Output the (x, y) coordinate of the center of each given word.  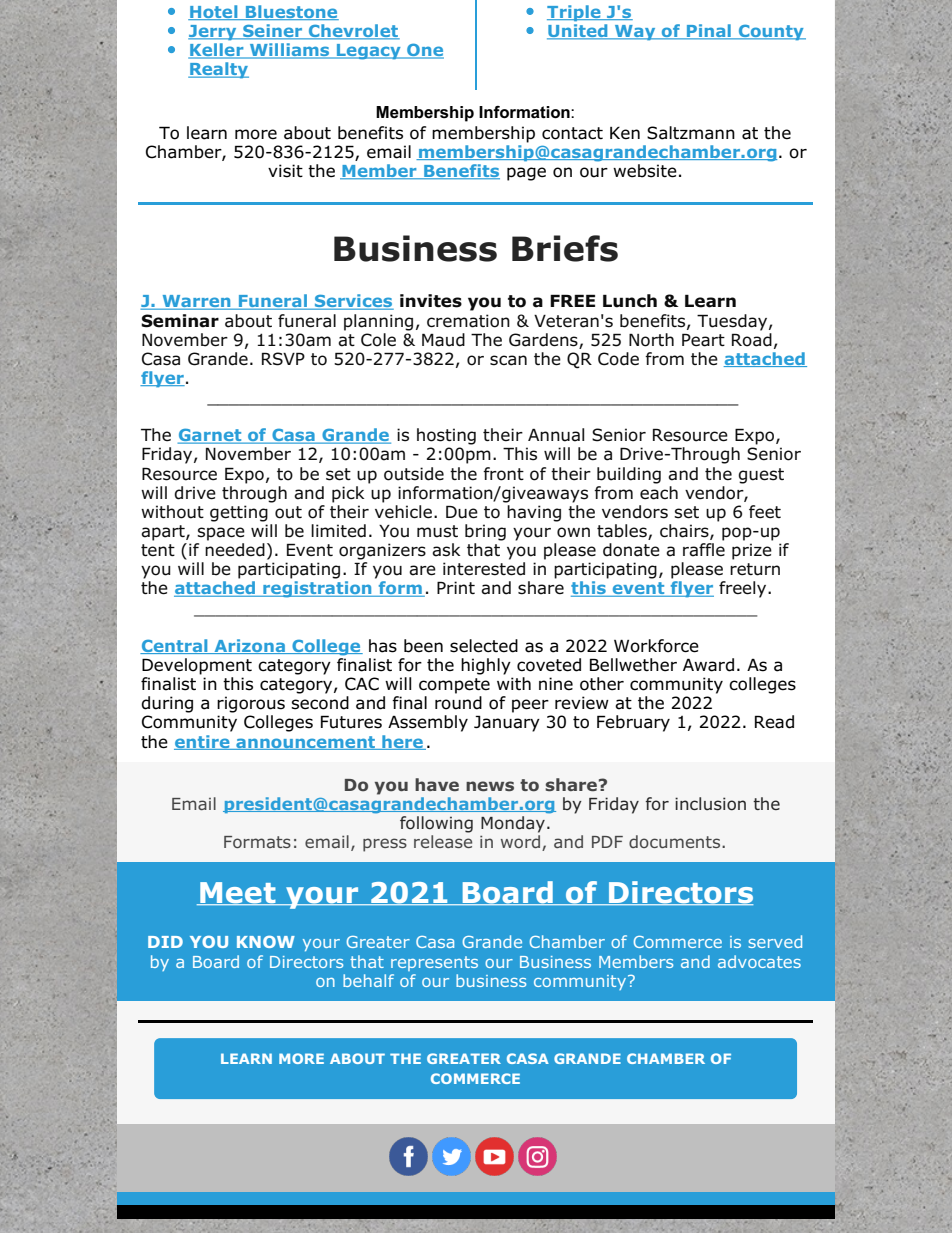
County (771, 32)
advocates (759, 961)
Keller (217, 51)
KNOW (266, 941)
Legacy (369, 52)
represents (434, 963)
